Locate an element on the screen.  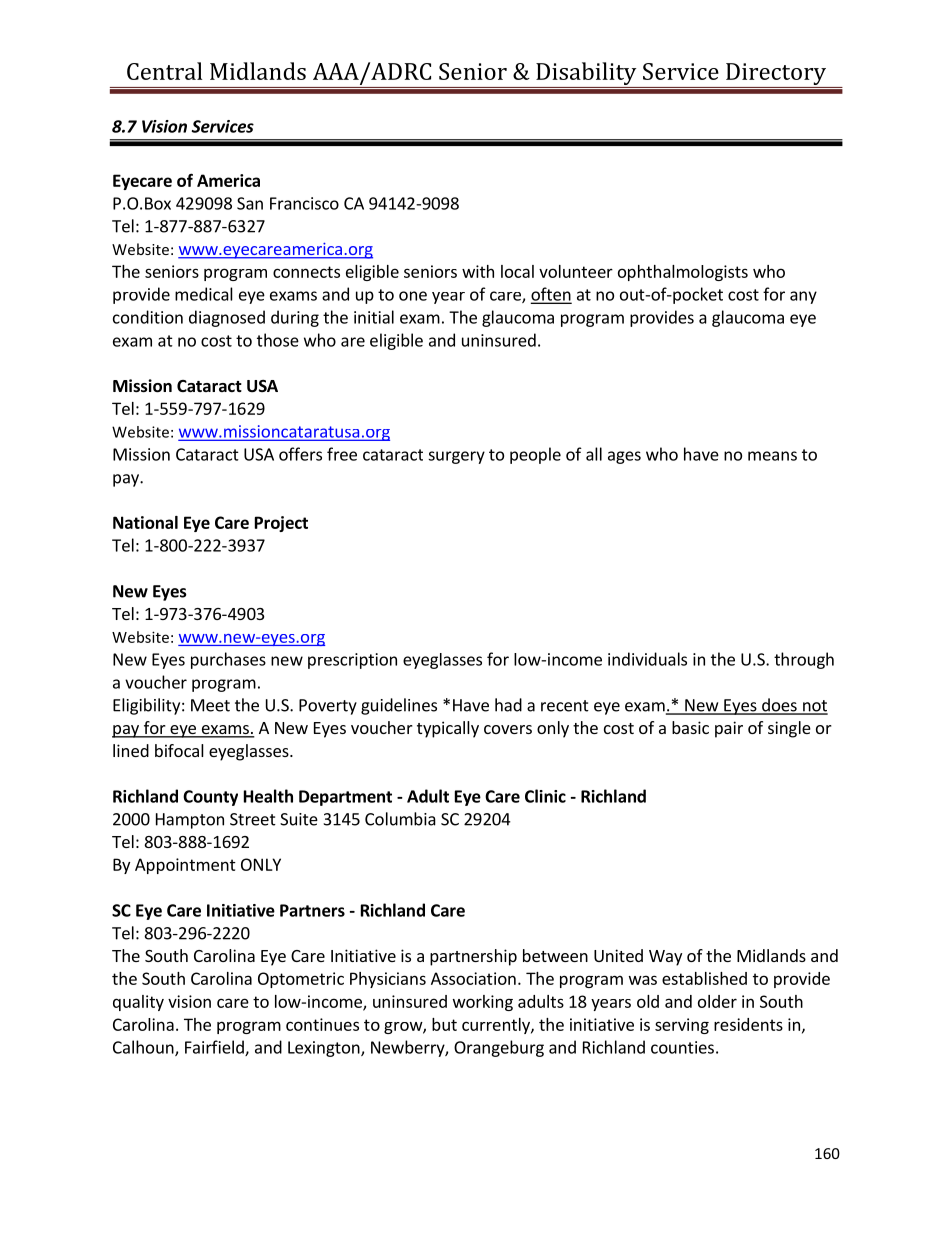
means is located at coordinates (772, 456).
